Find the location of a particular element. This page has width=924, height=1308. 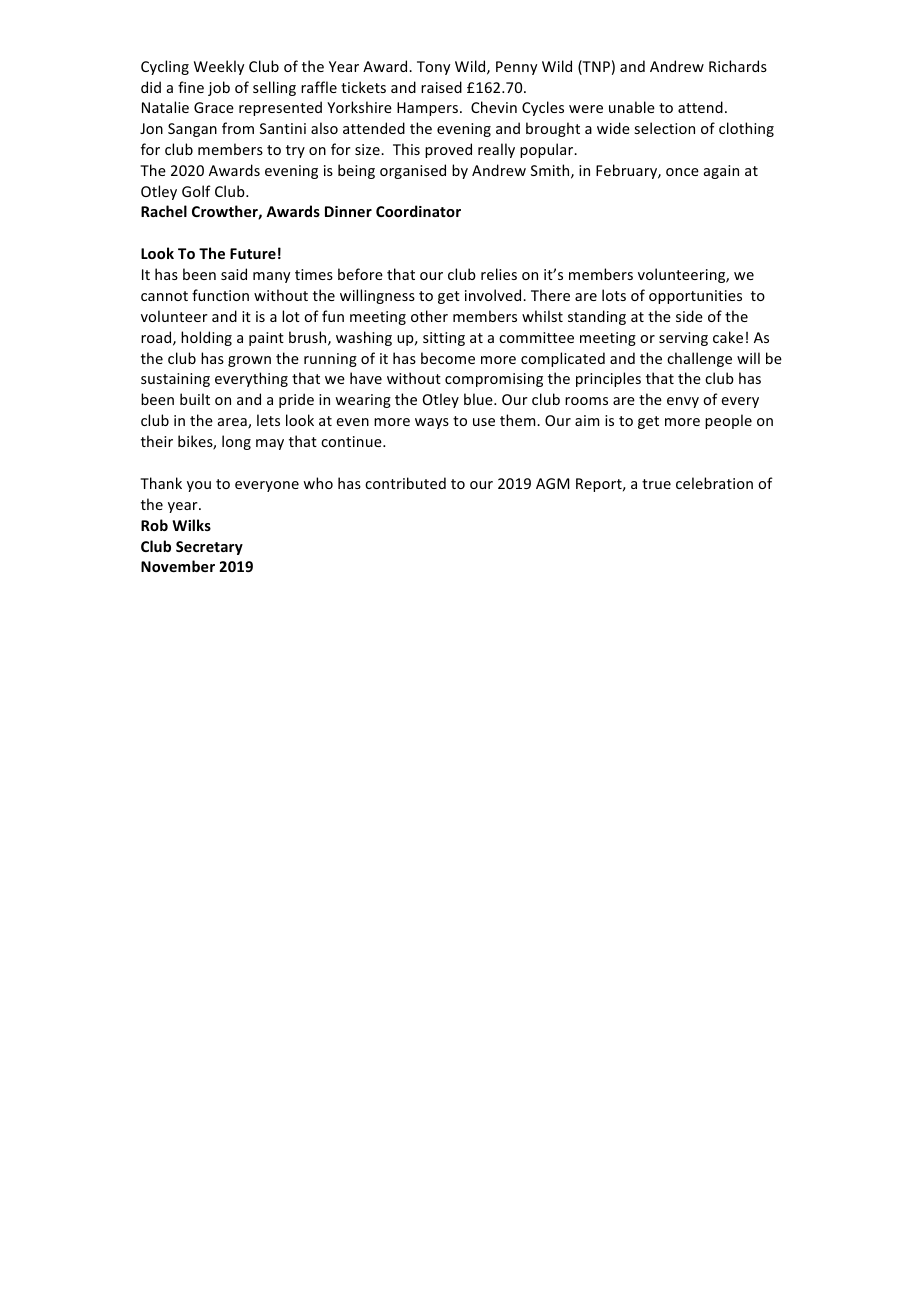

ways is located at coordinates (432, 423).
